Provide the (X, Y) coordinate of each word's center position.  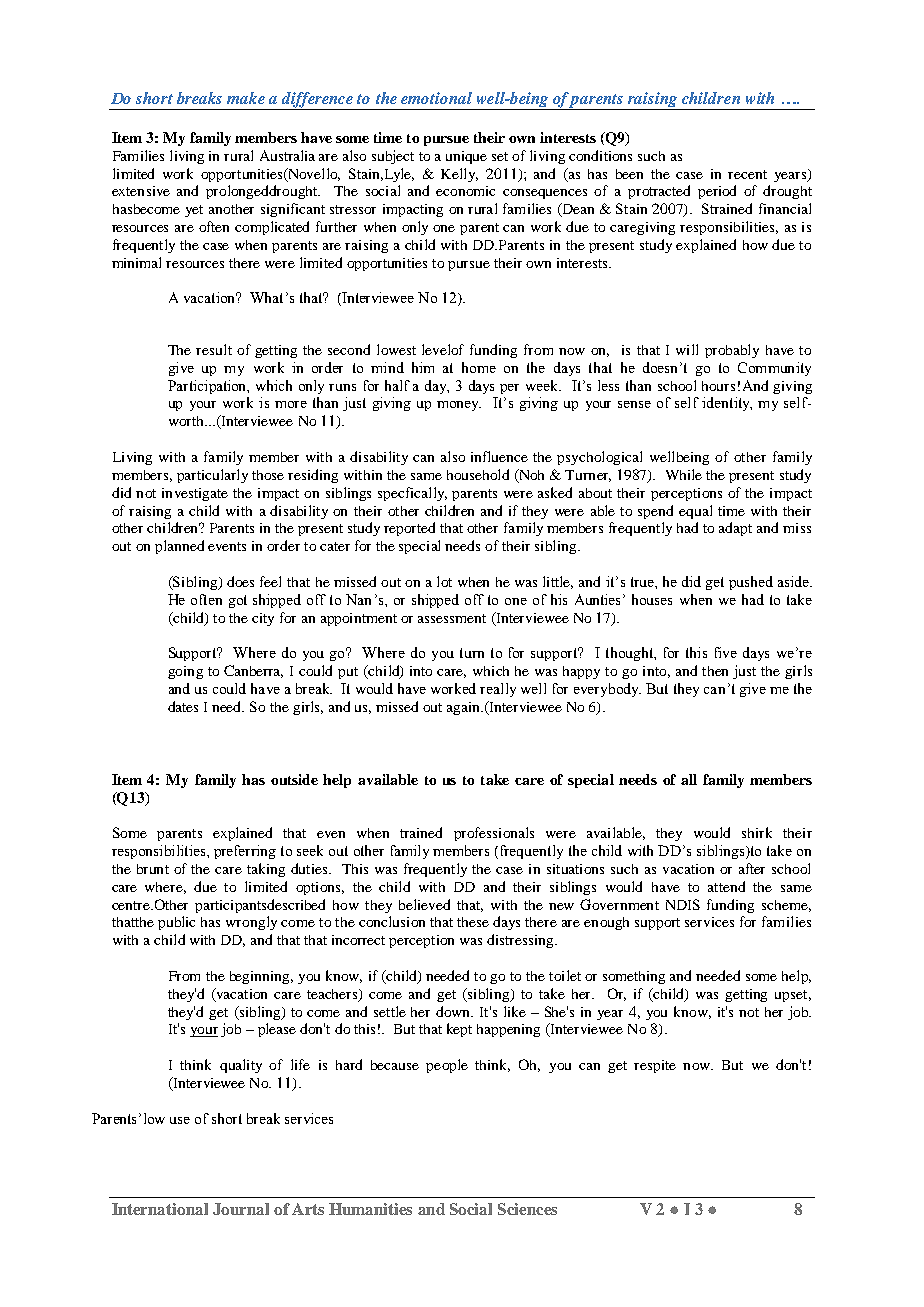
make (246, 98)
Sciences (527, 1209)
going (185, 672)
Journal (241, 1209)
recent (747, 174)
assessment (452, 618)
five (726, 652)
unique (466, 157)
